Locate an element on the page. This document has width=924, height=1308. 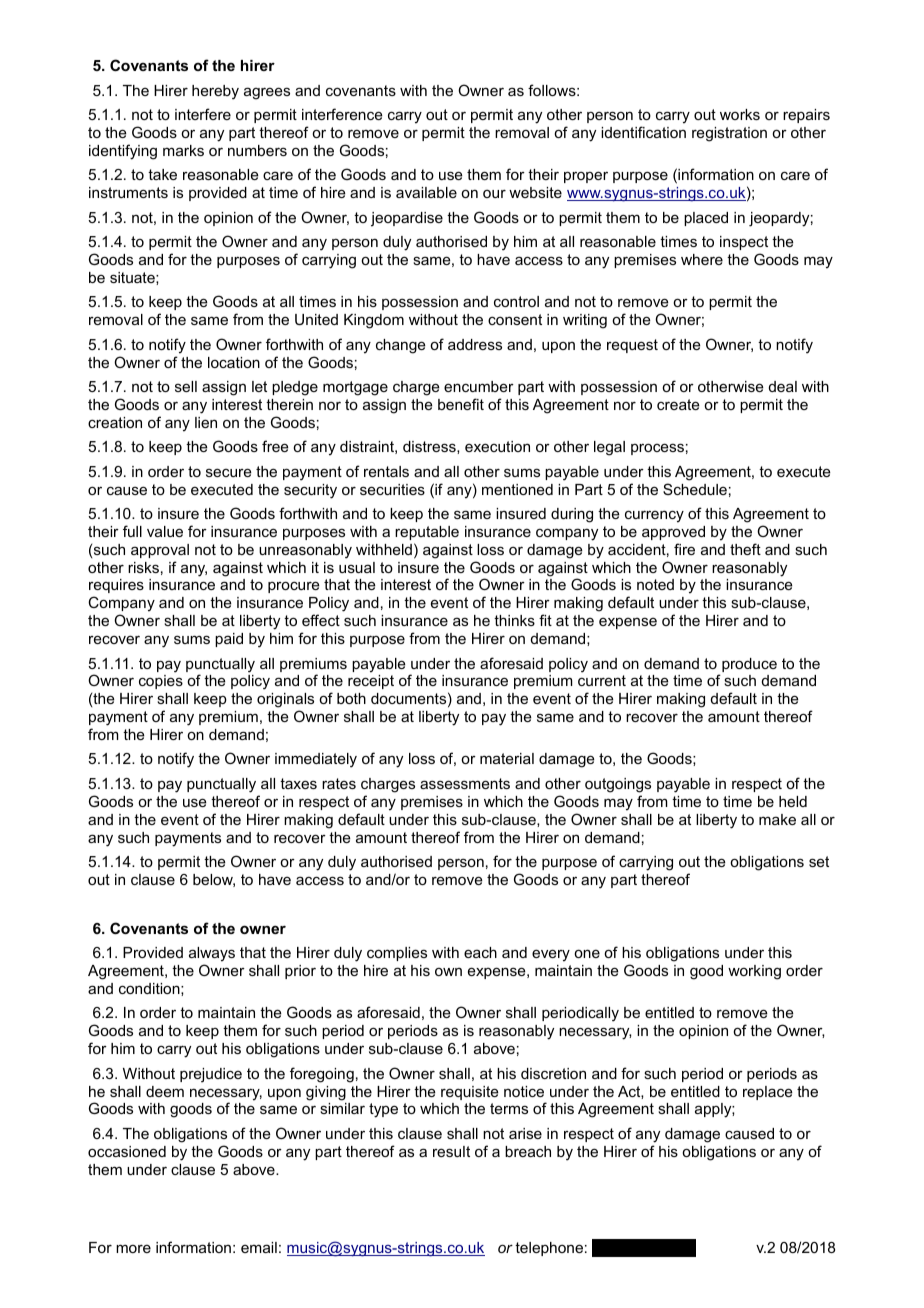
email is located at coordinates (259, 1247).
